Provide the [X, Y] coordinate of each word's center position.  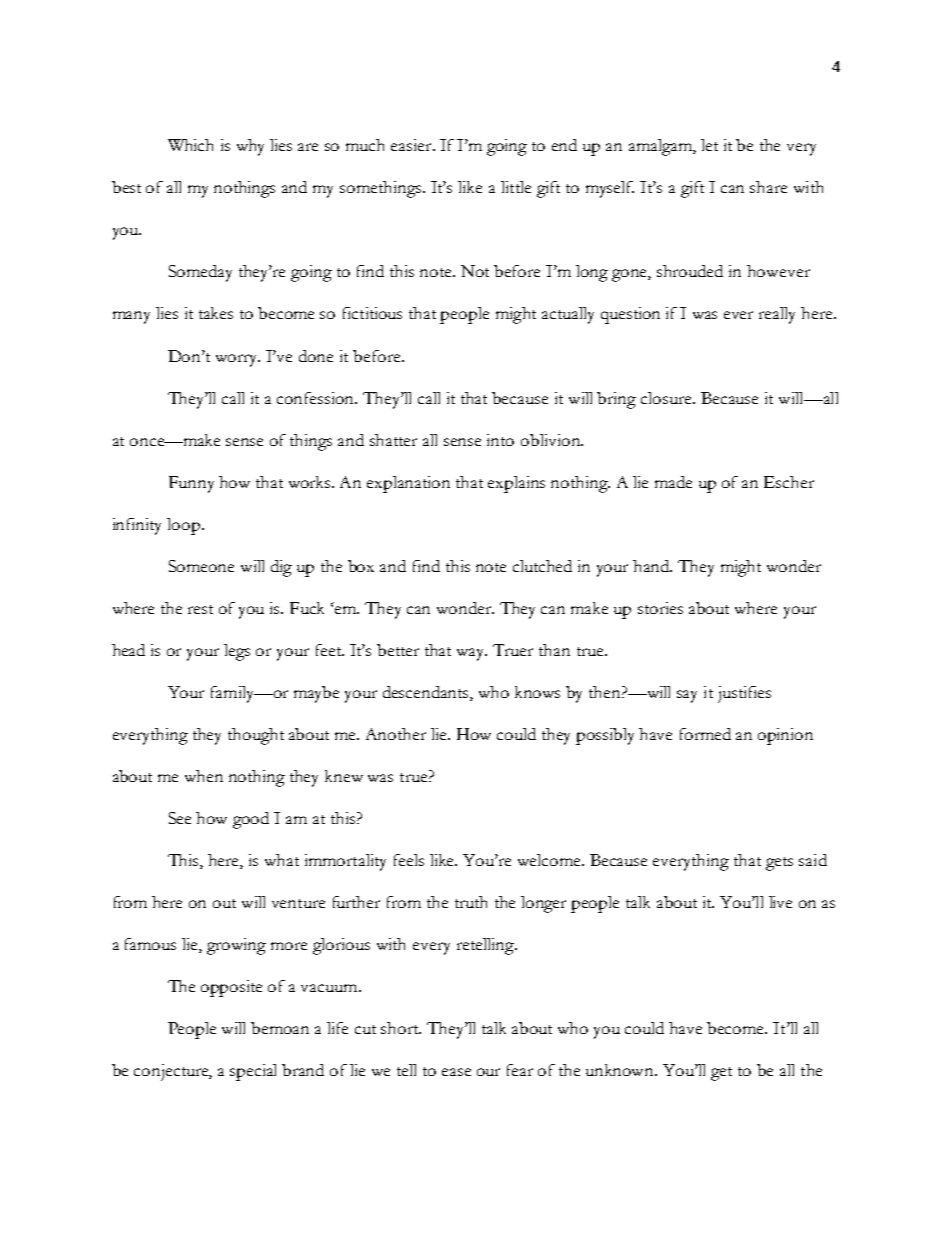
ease [456, 1072]
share [768, 187]
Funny [191, 484]
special [253, 1072]
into [500, 440]
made [673, 482]
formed [705, 734]
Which [190, 145]
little [516, 187]
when [204, 776]
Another [396, 734]
